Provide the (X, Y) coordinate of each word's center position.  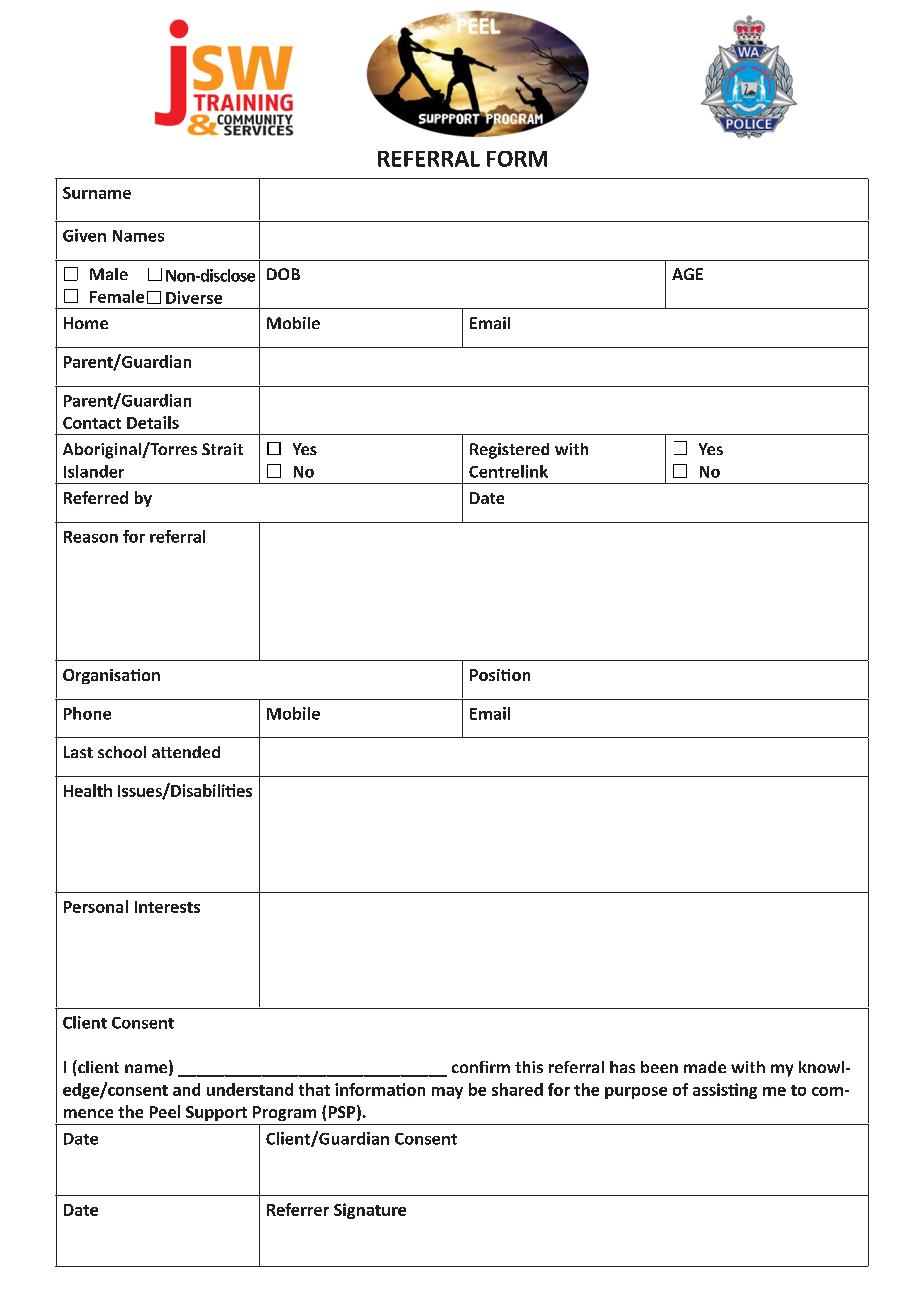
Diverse (194, 297)
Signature (370, 1211)
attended (186, 752)
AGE (687, 274)
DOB (283, 274)
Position (500, 675)
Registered (509, 451)
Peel (165, 1111)
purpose (636, 1093)
